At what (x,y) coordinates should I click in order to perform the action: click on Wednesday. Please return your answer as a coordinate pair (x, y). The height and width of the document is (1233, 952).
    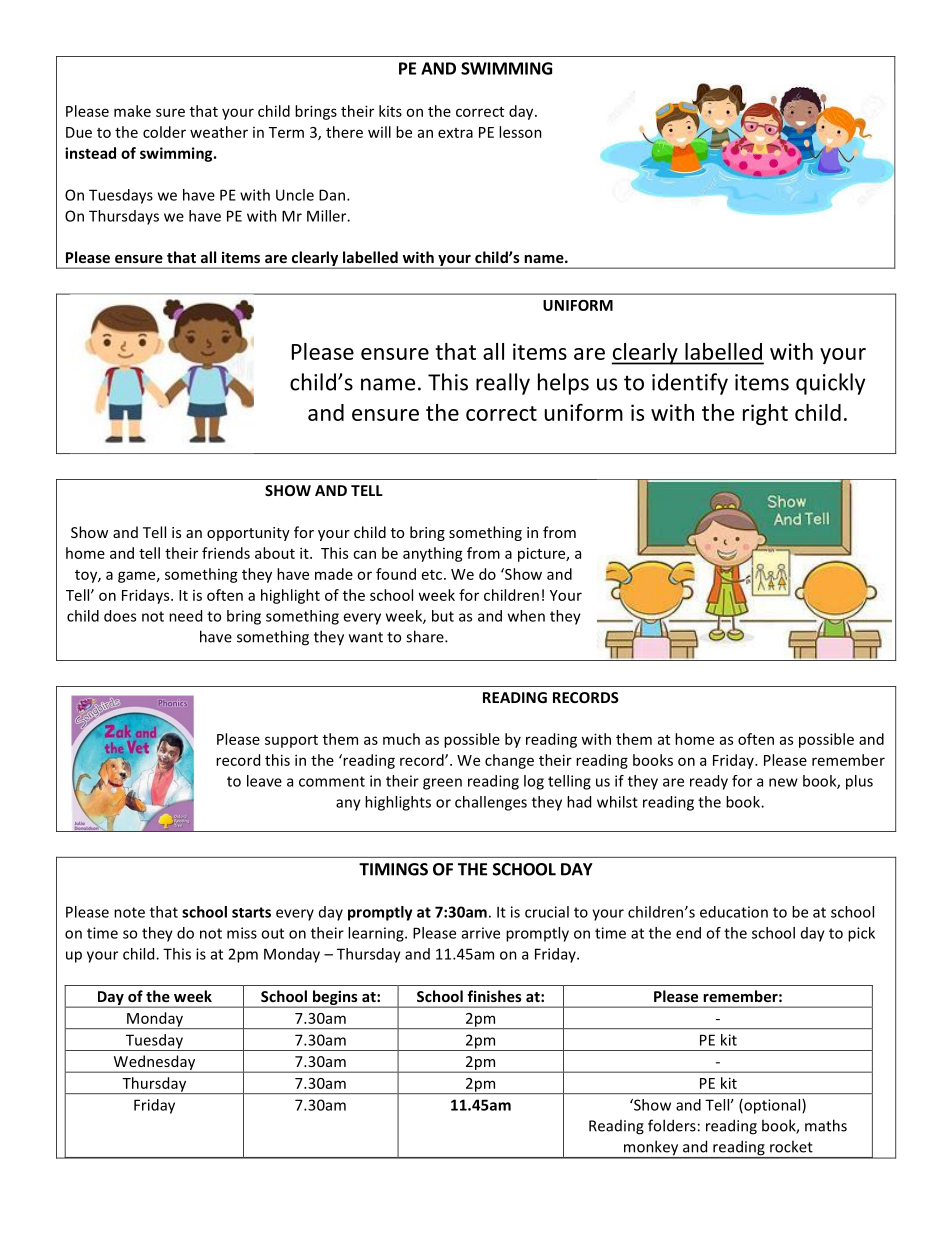
    Looking at the image, I should click on (154, 1064).
